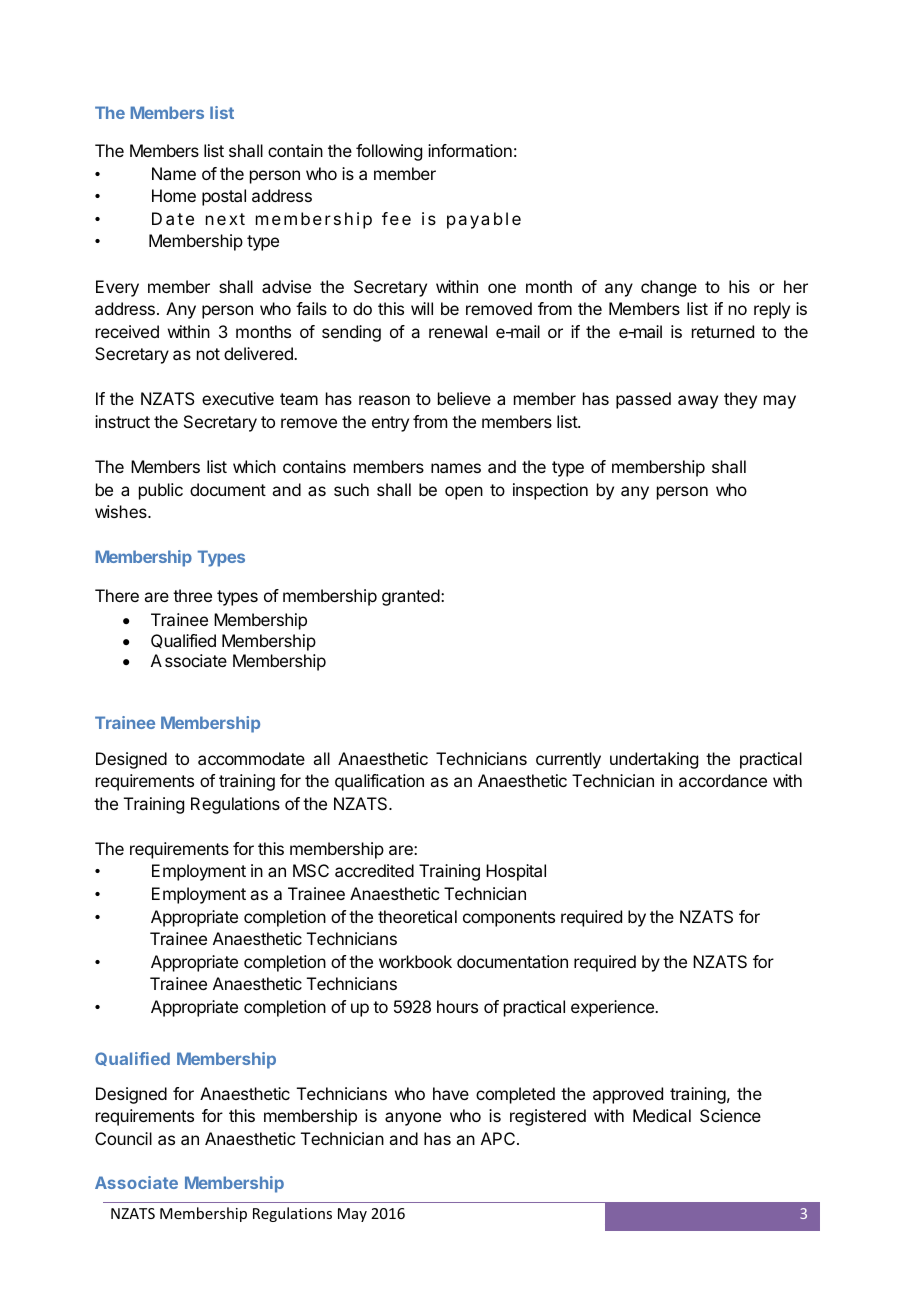  Describe the element at coordinates (698, 402) in the page. I see `away` at that location.
